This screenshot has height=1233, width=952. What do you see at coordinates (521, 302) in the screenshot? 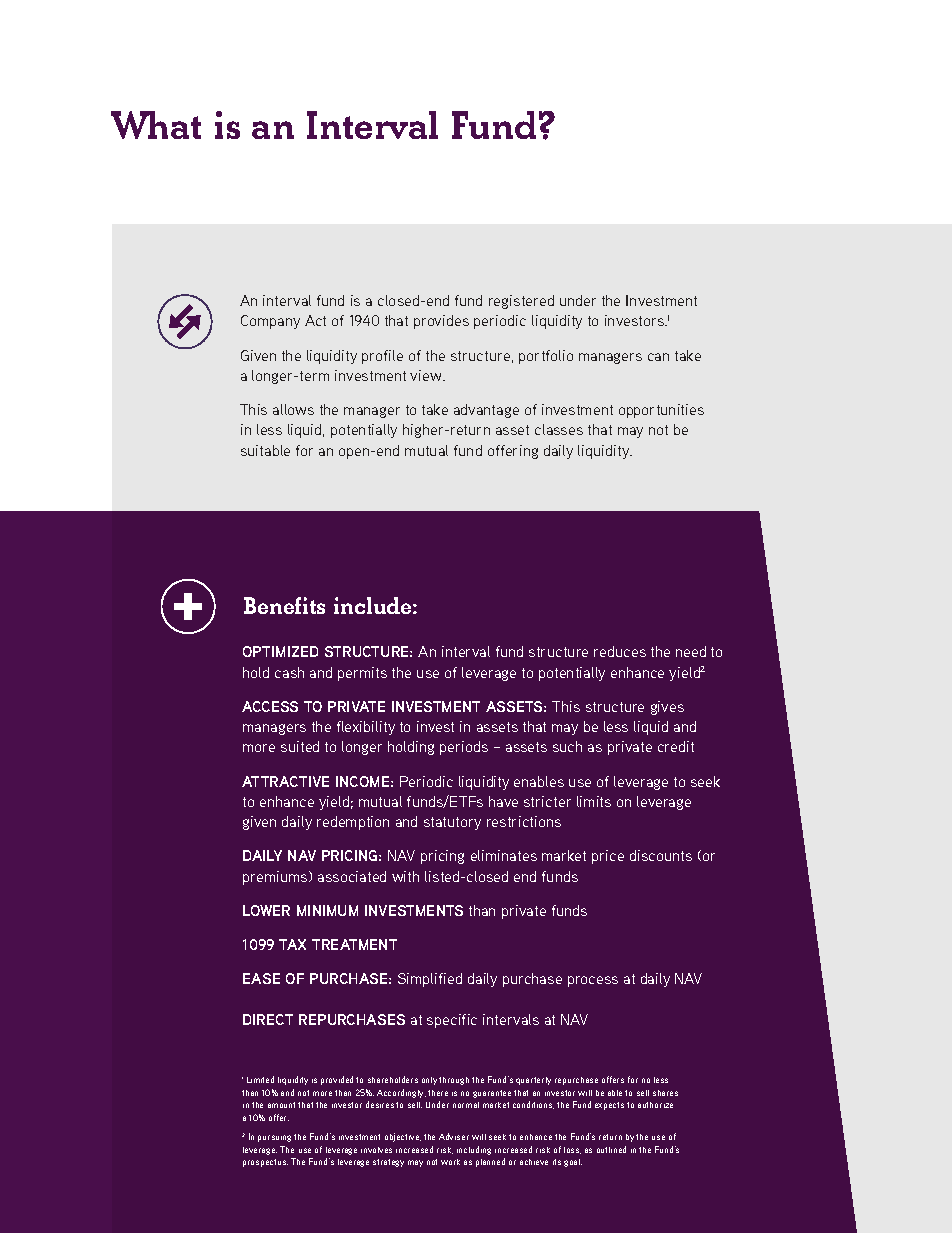
I see `registered` at bounding box center [521, 302].
